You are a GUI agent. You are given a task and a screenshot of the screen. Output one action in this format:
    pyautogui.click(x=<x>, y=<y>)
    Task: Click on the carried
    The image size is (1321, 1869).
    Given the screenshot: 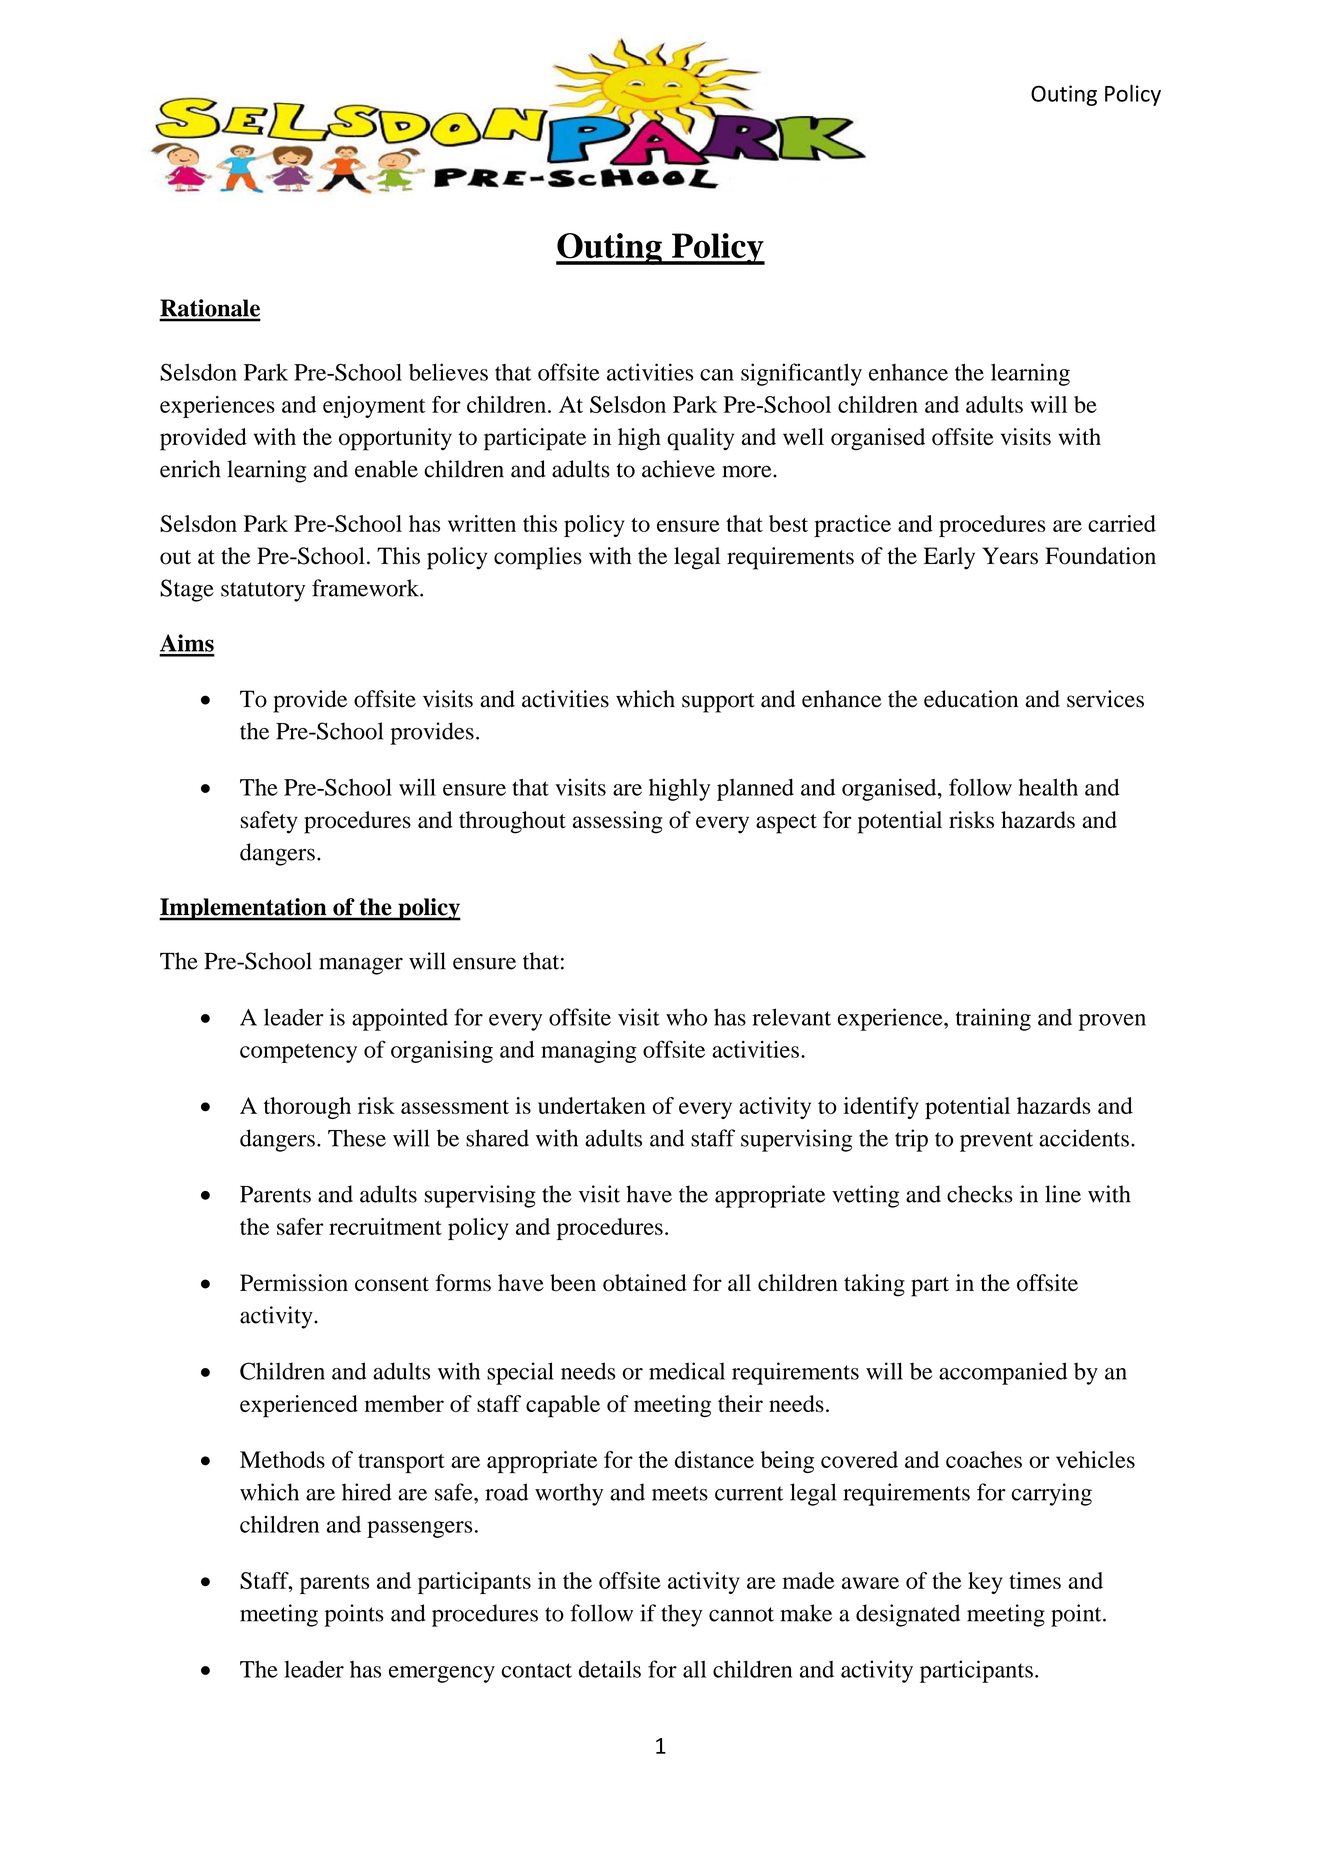 What is the action you would take?
    pyautogui.click(x=1122, y=523)
